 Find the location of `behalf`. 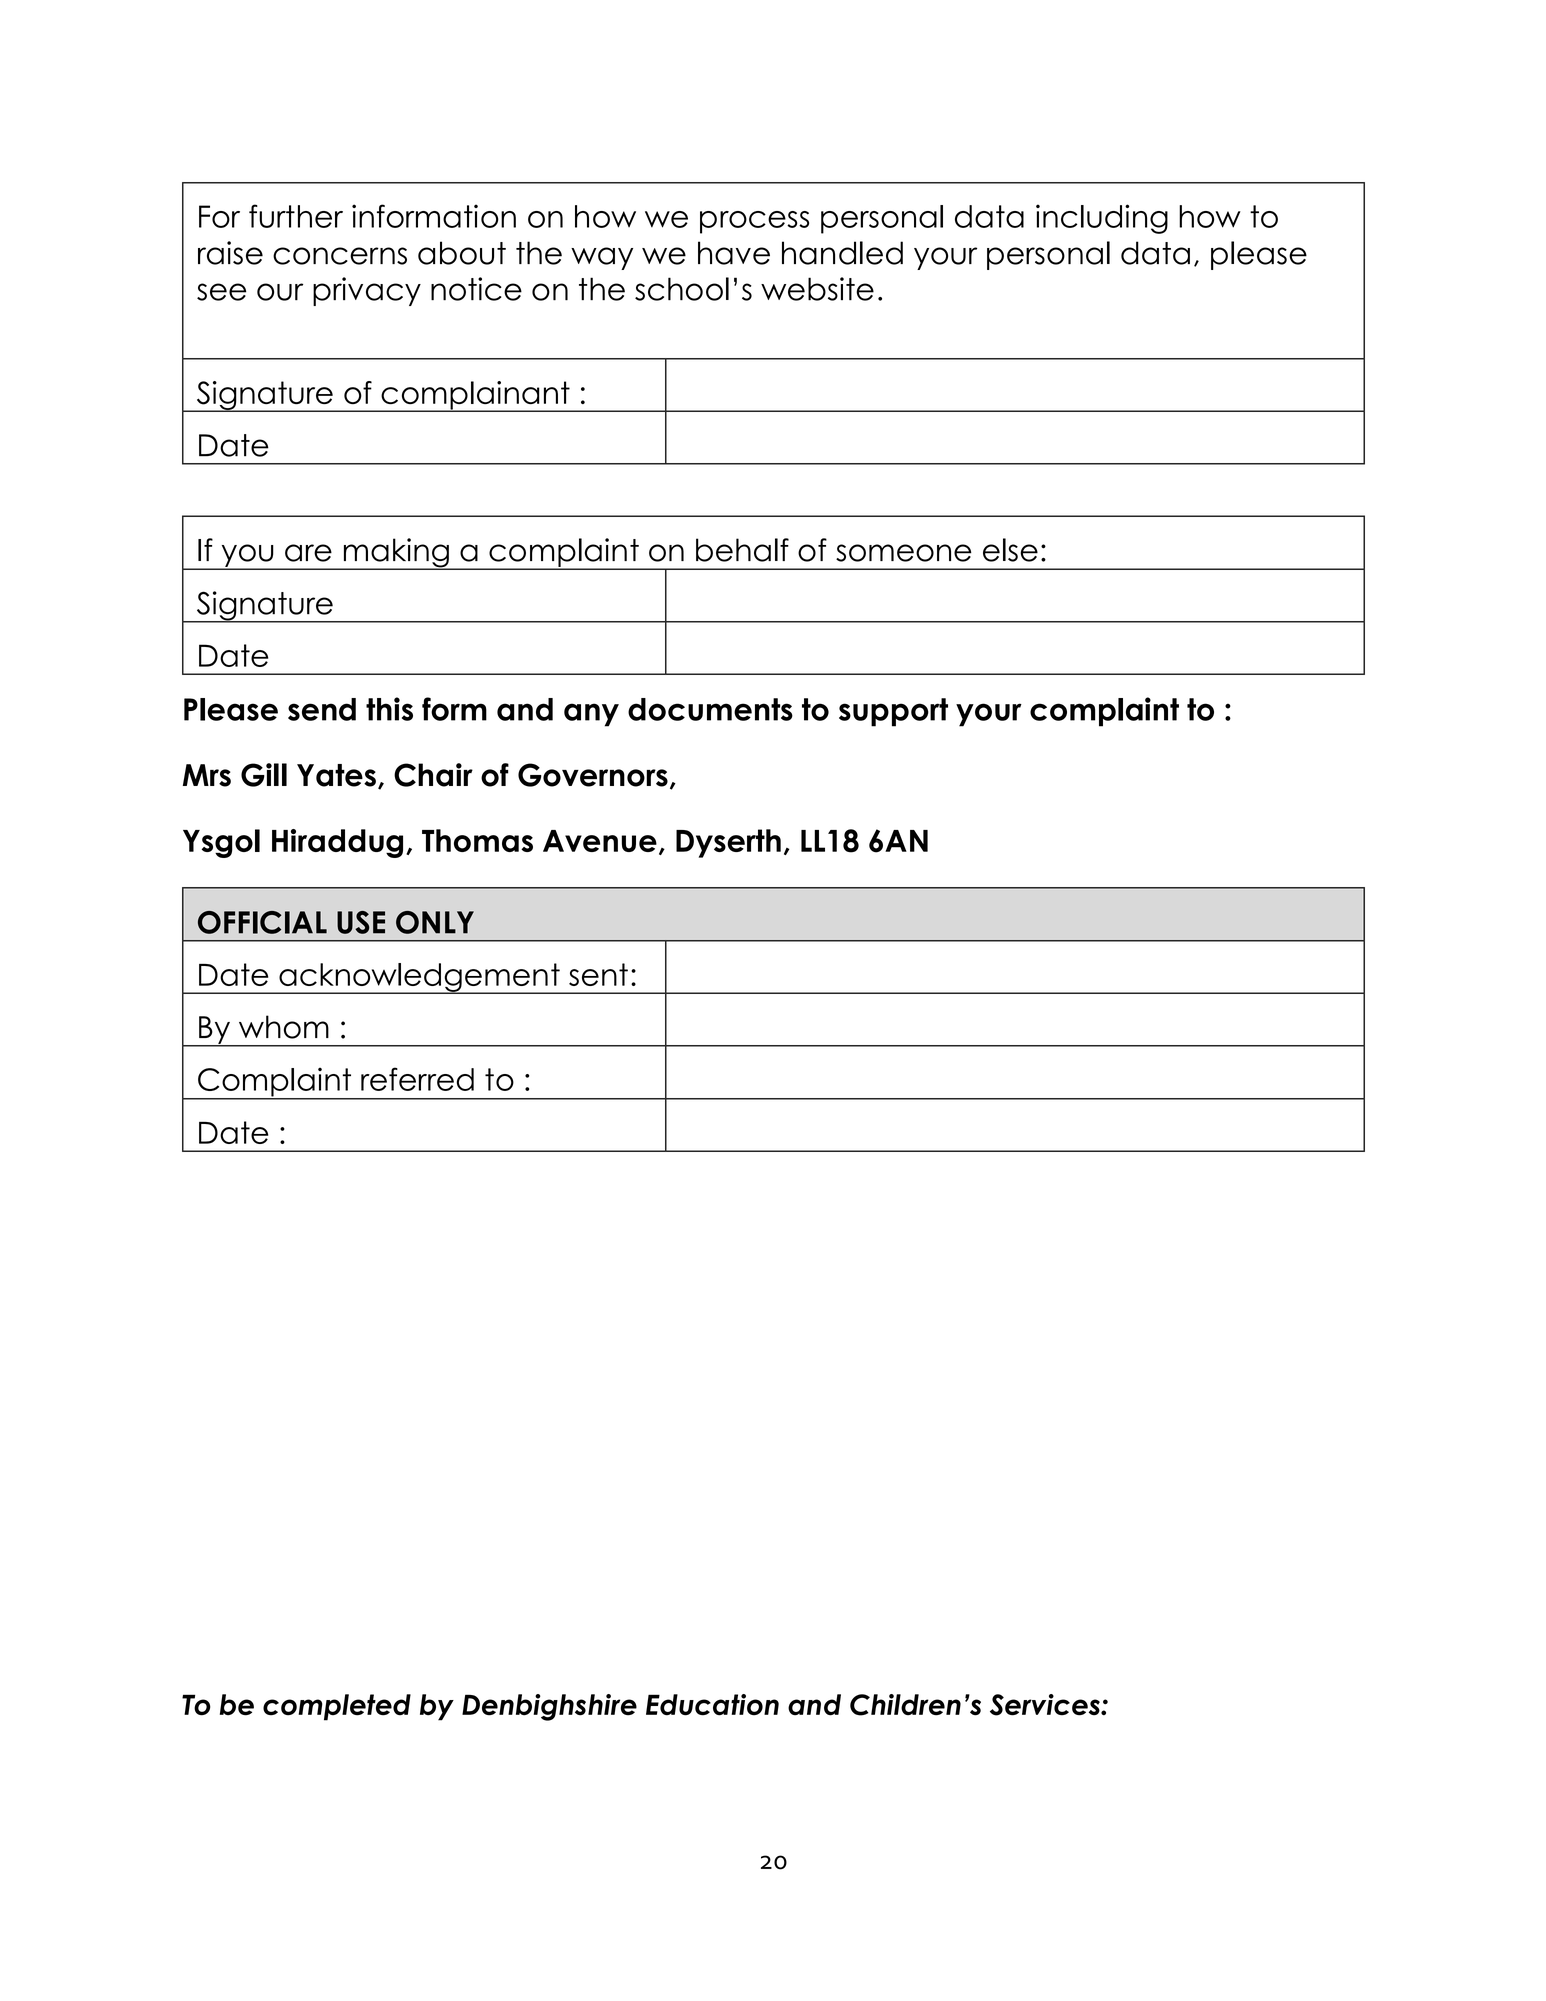

behalf is located at coordinates (742, 550).
